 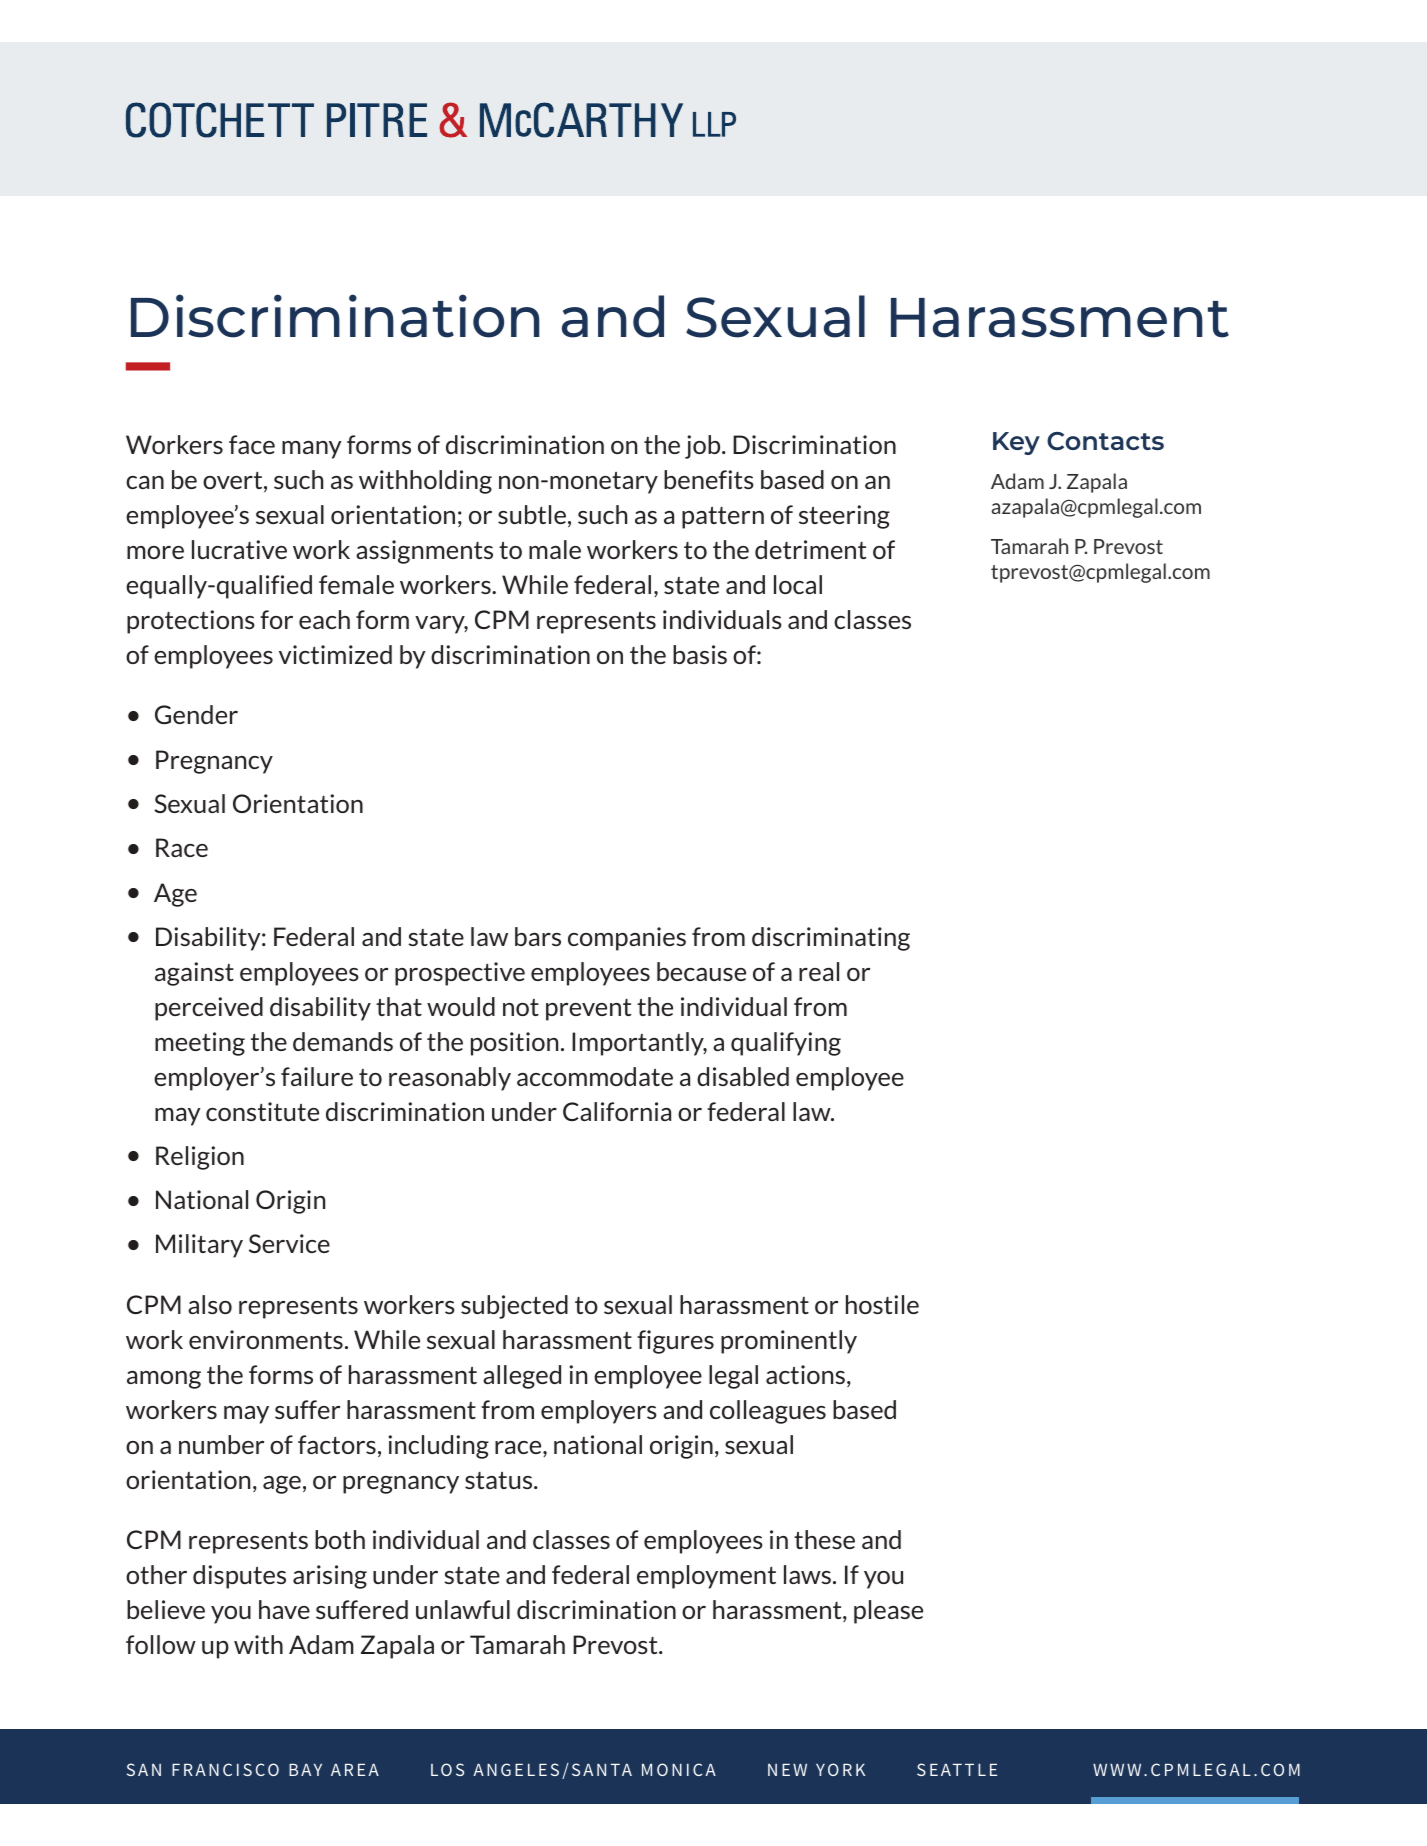 I want to click on follow, so click(x=161, y=1644).
